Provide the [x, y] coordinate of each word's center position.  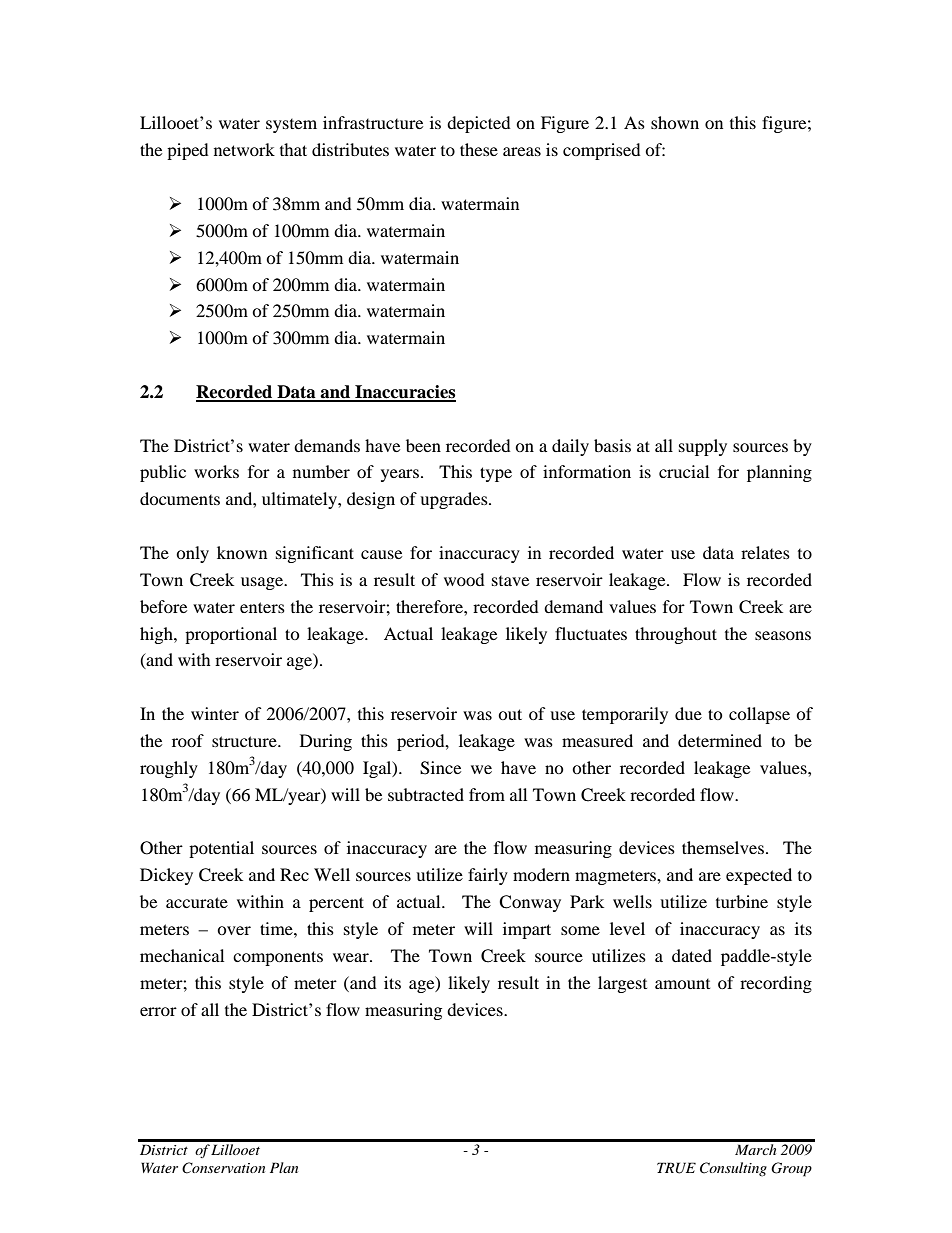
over [234, 930]
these [479, 149]
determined [720, 740]
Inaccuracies [404, 393]
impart [527, 930]
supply [703, 447]
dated [692, 955]
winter [215, 713]
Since [440, 768]
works [216, 471]
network [244, 149]
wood [464, 579]
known [242, 552]
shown [675, 122]
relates [765, 552]
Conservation [223, 1168]
